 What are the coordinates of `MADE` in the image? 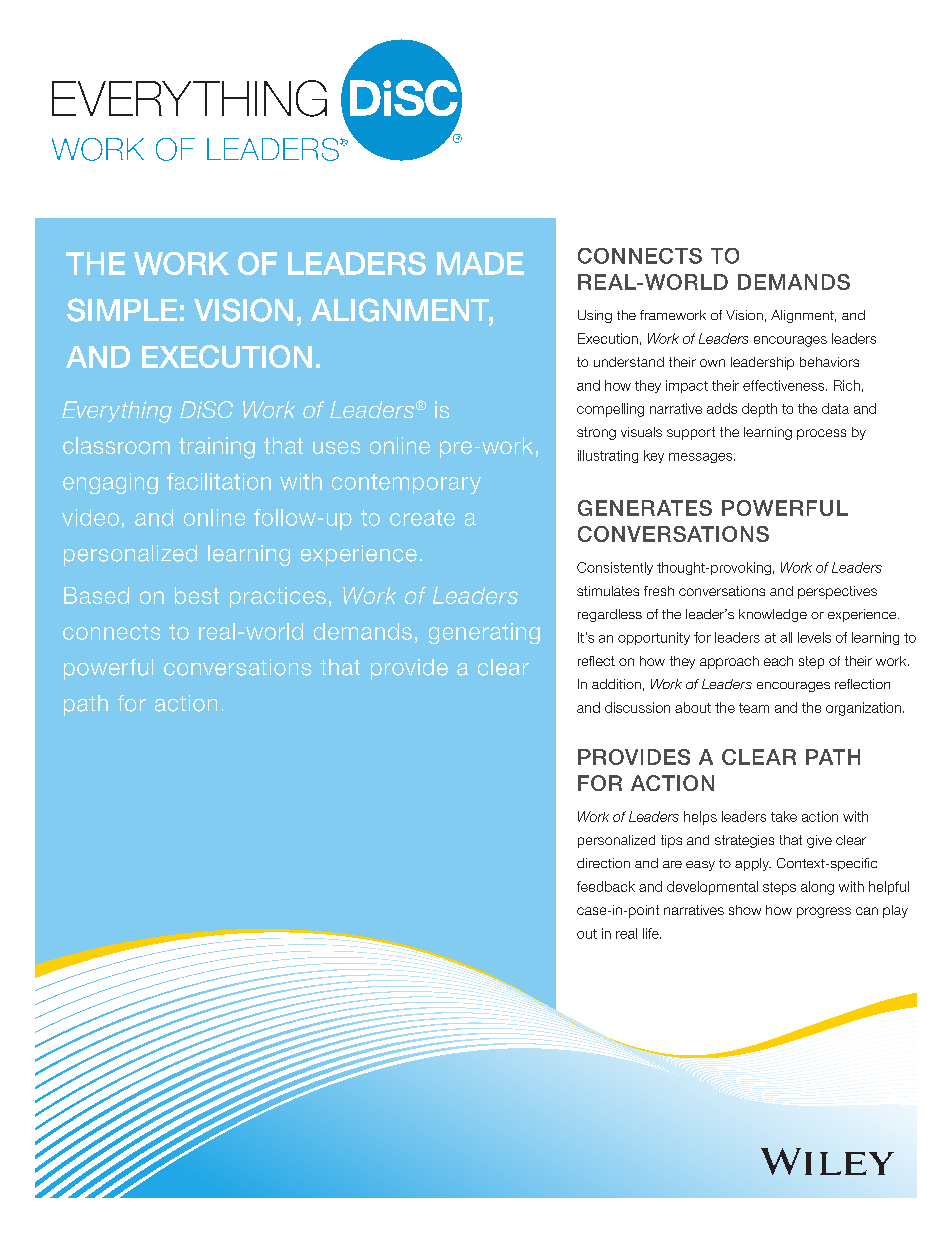 It's located at (480, 263).
